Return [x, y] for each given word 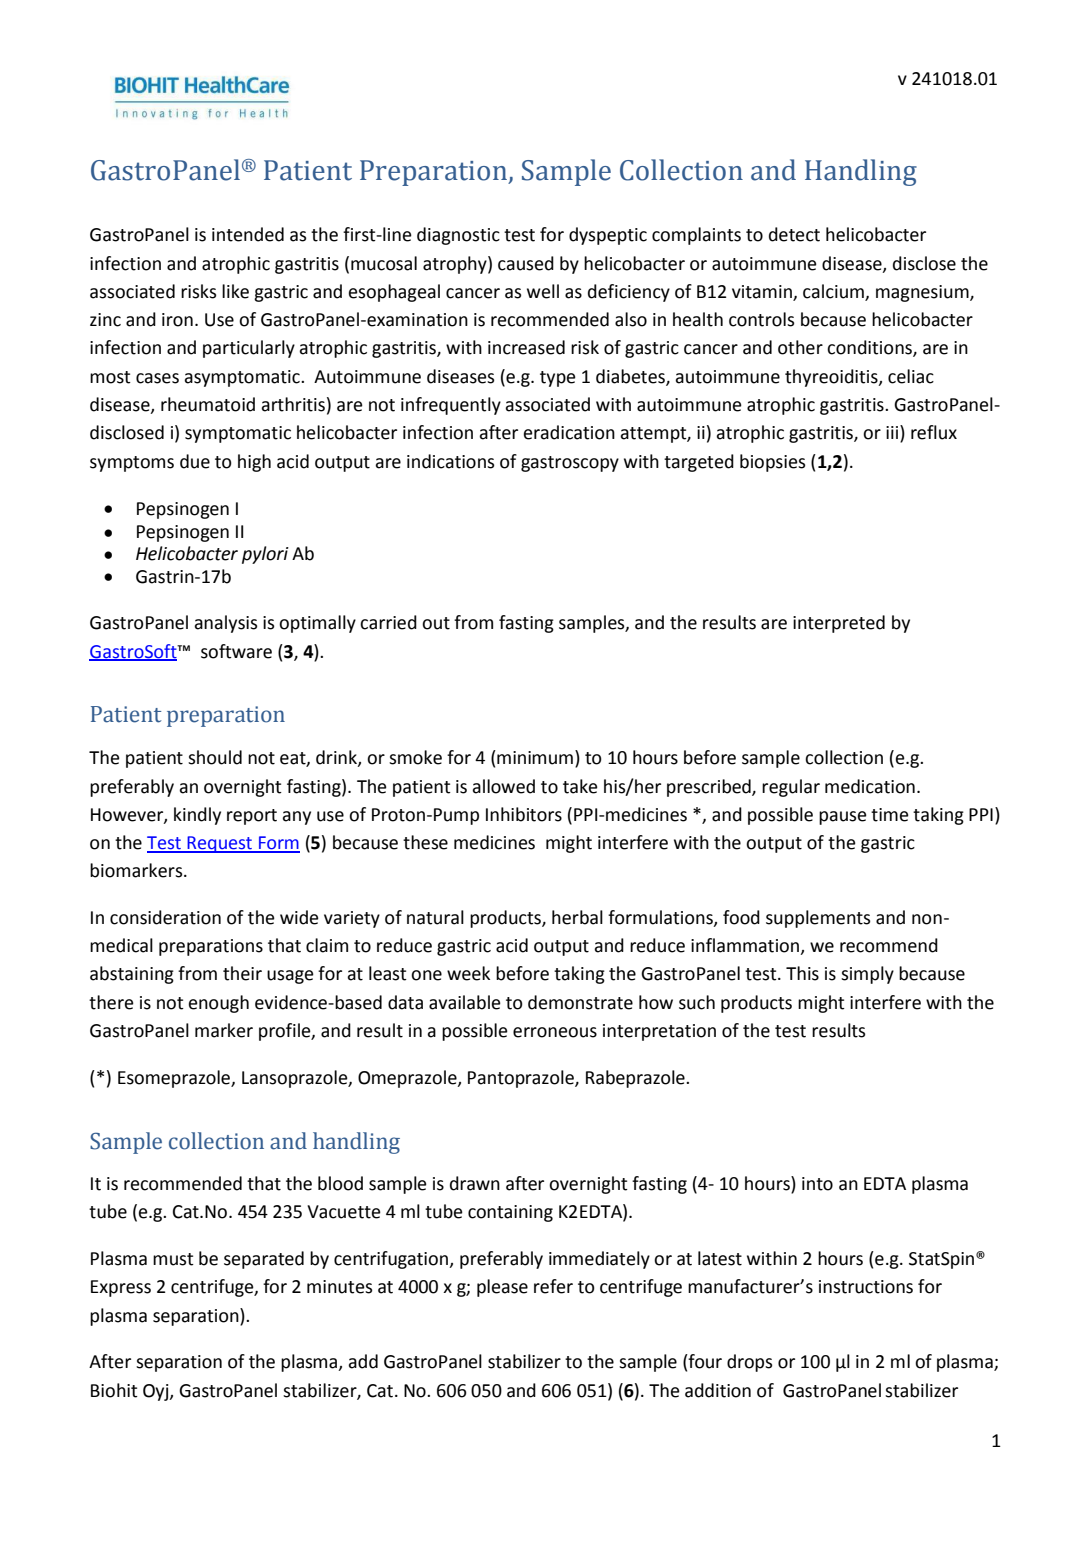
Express [121, 1288]
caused [526, 263]
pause [843, 818]
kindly [197, 816]
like [235, 291]
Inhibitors [524, 814]
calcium [834, 292]
